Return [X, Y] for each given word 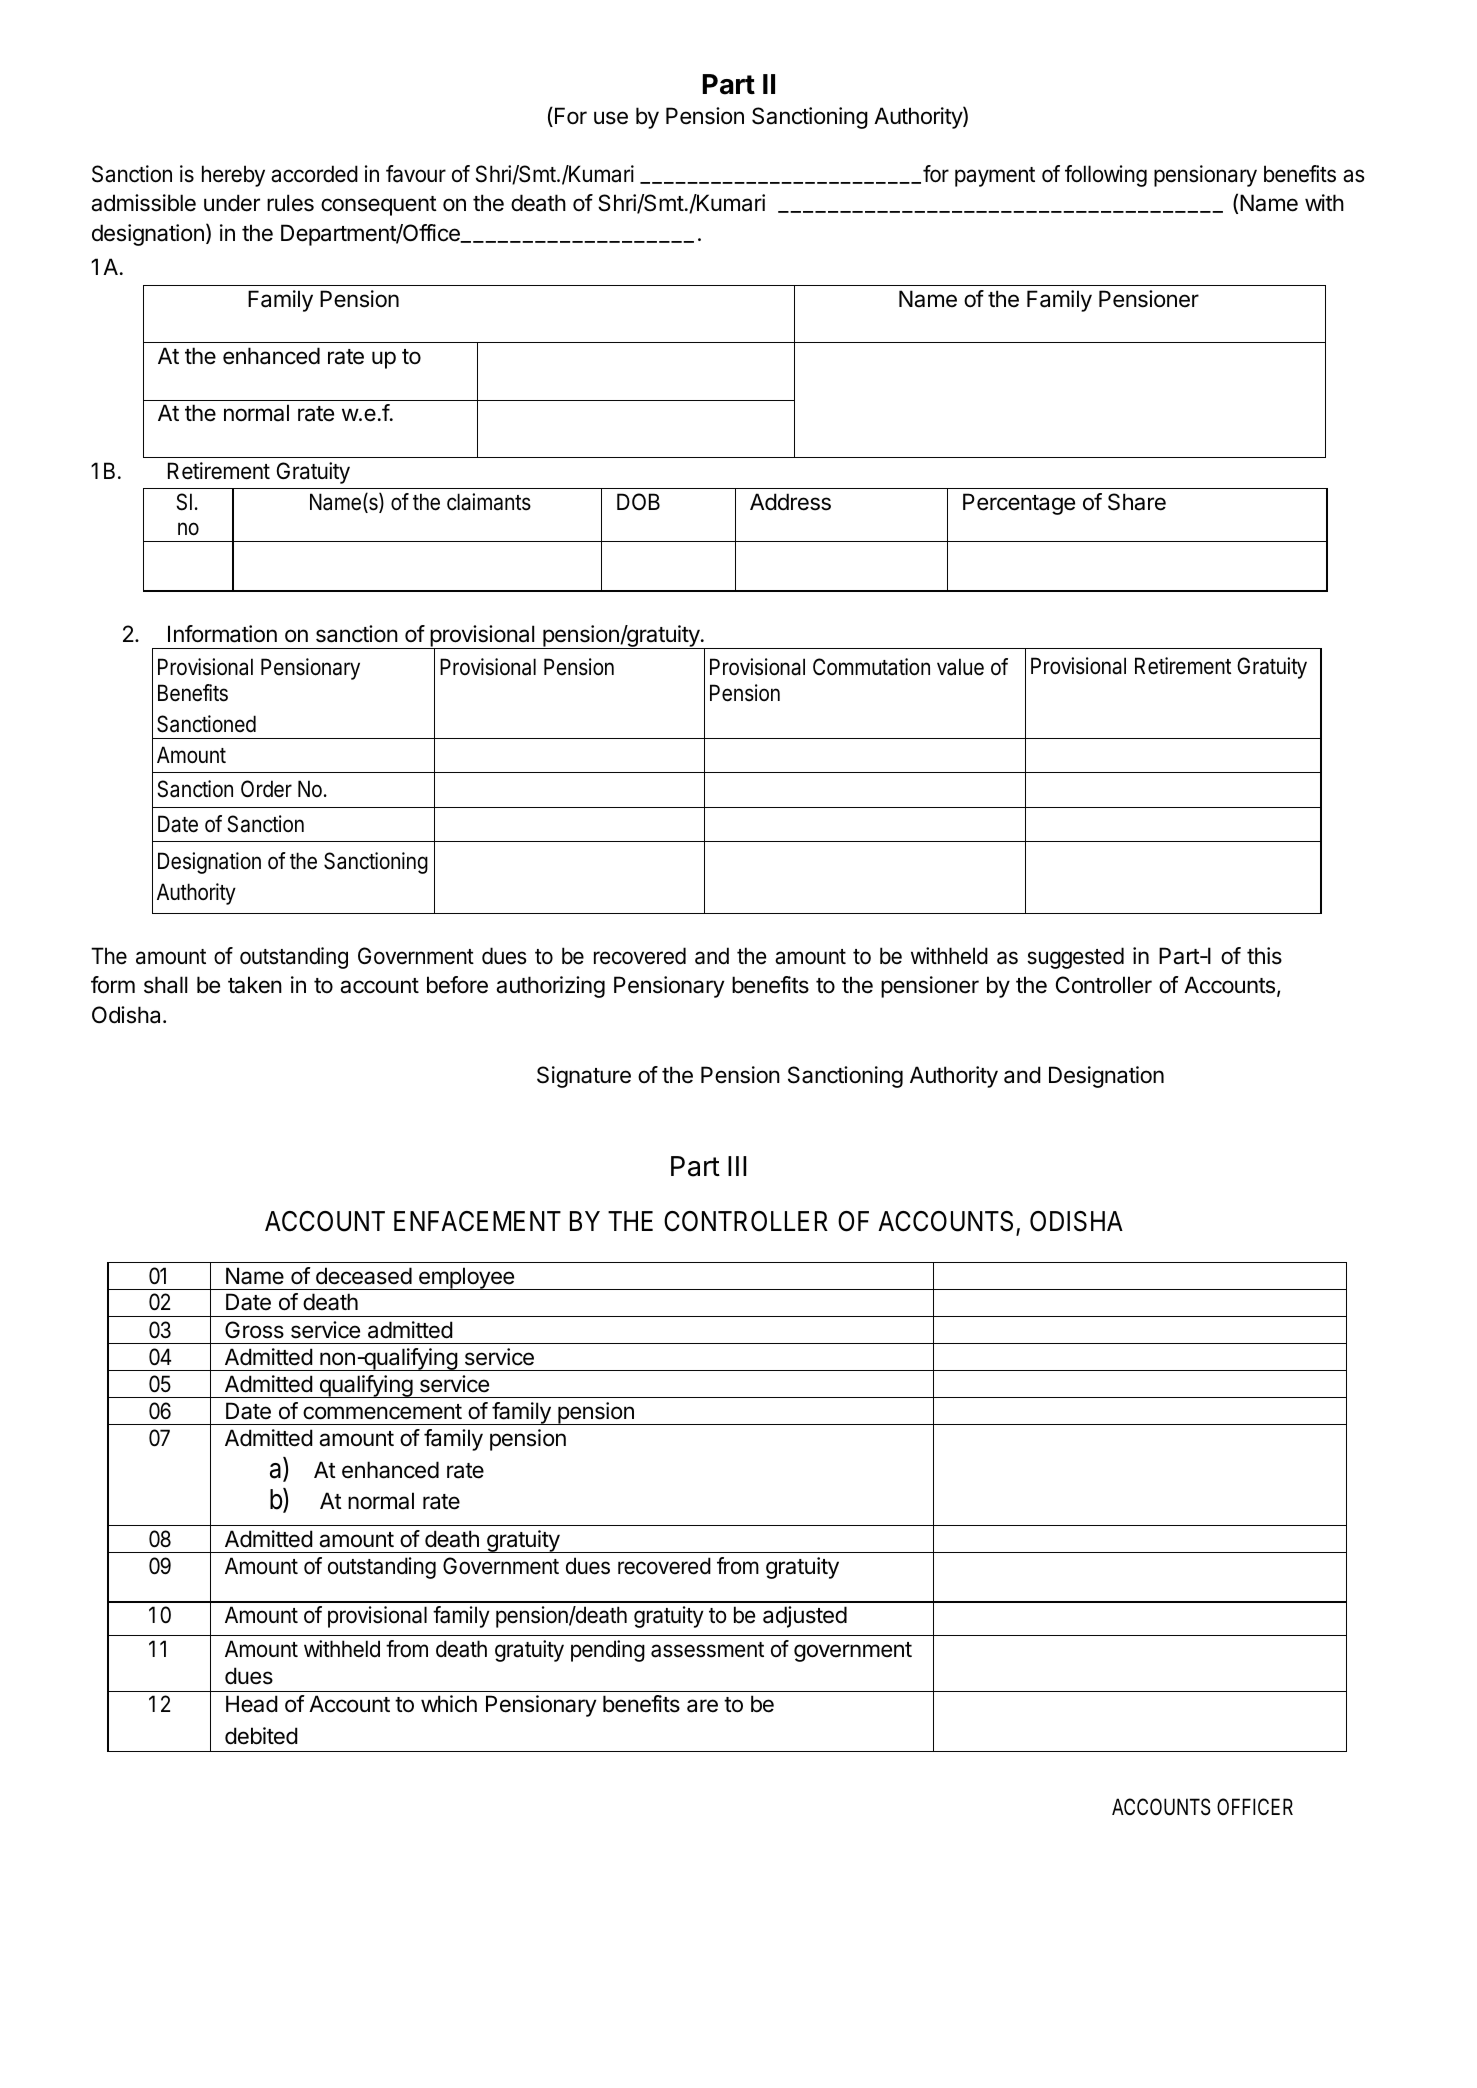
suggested [1075, 958]
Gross [254, 1330]
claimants [489, 502]
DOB [638, 501]
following [1106, 176]
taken [255, 985]
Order [266, 789]
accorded [314, 174]
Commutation [871, 667]
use [611, 118]
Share [1137, 502]
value [960, 667]
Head [252, 1704]
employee [466, 1278]
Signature [584, 1077]
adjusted [805, 1617]
